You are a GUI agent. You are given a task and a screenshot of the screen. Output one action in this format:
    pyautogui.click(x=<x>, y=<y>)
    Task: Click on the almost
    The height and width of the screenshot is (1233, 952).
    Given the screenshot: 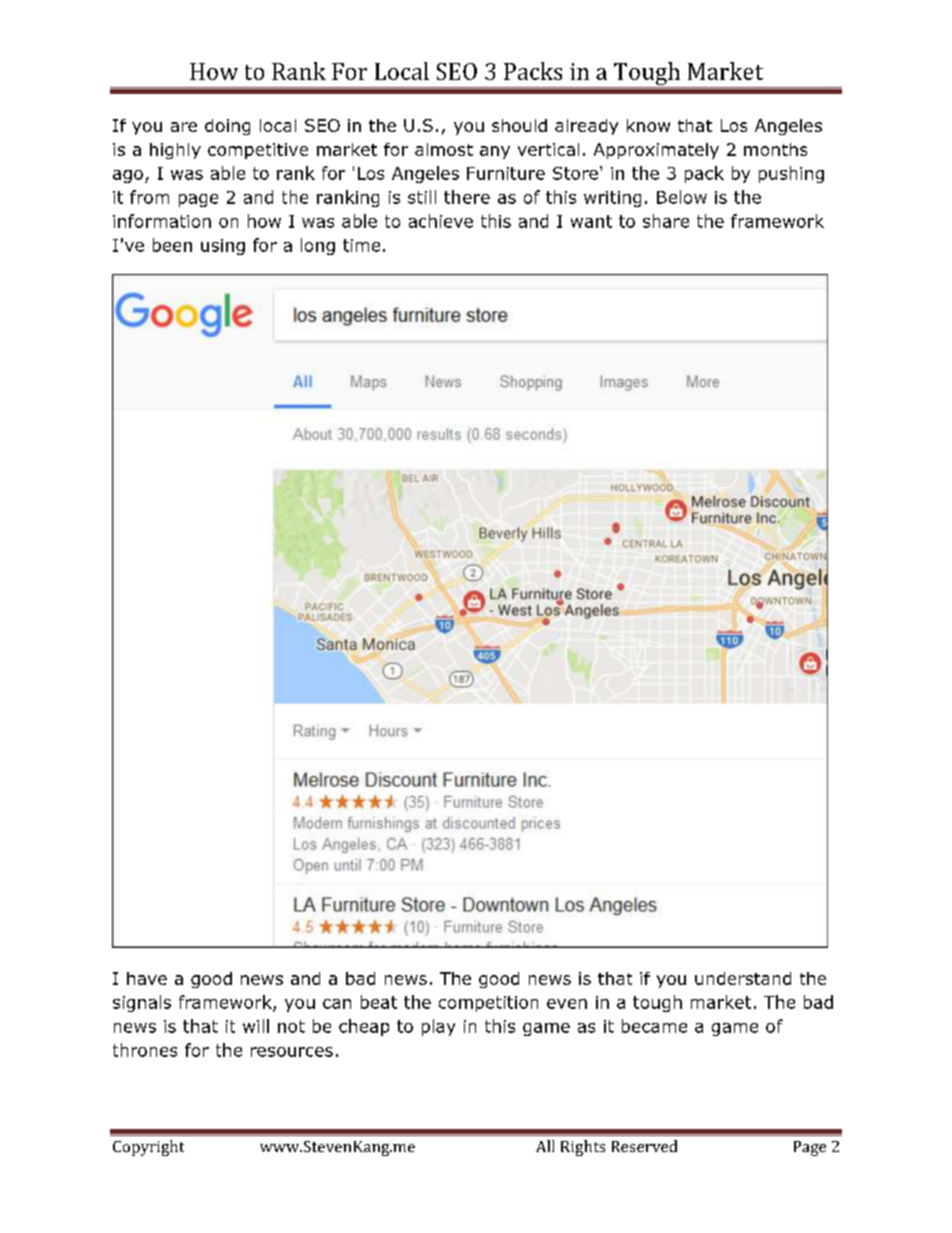 What is the action you would take?
    pyautogui.click(x=444, y=149)
